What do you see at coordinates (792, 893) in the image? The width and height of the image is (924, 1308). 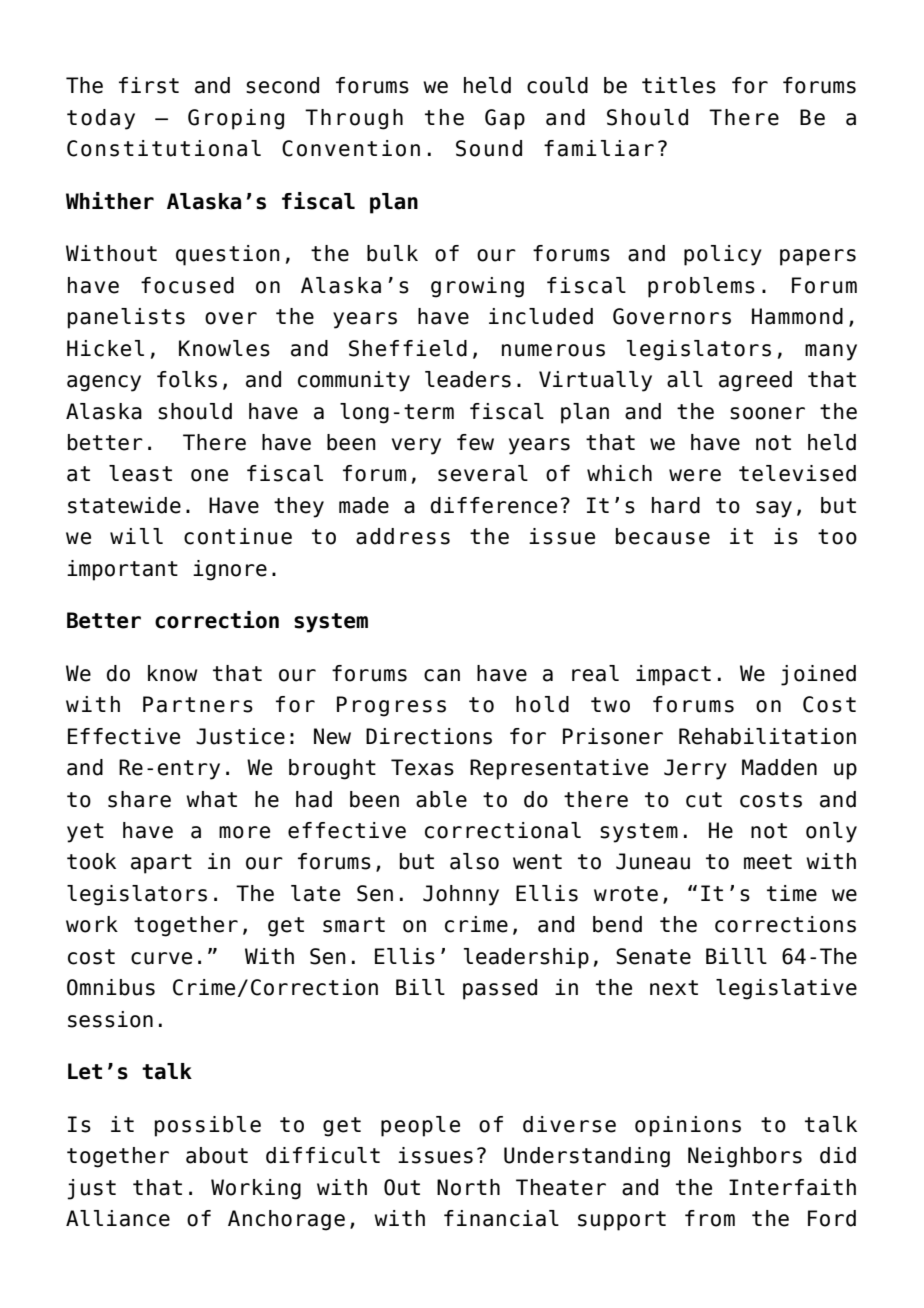 I see `time` at bounding box center [792, 893].
